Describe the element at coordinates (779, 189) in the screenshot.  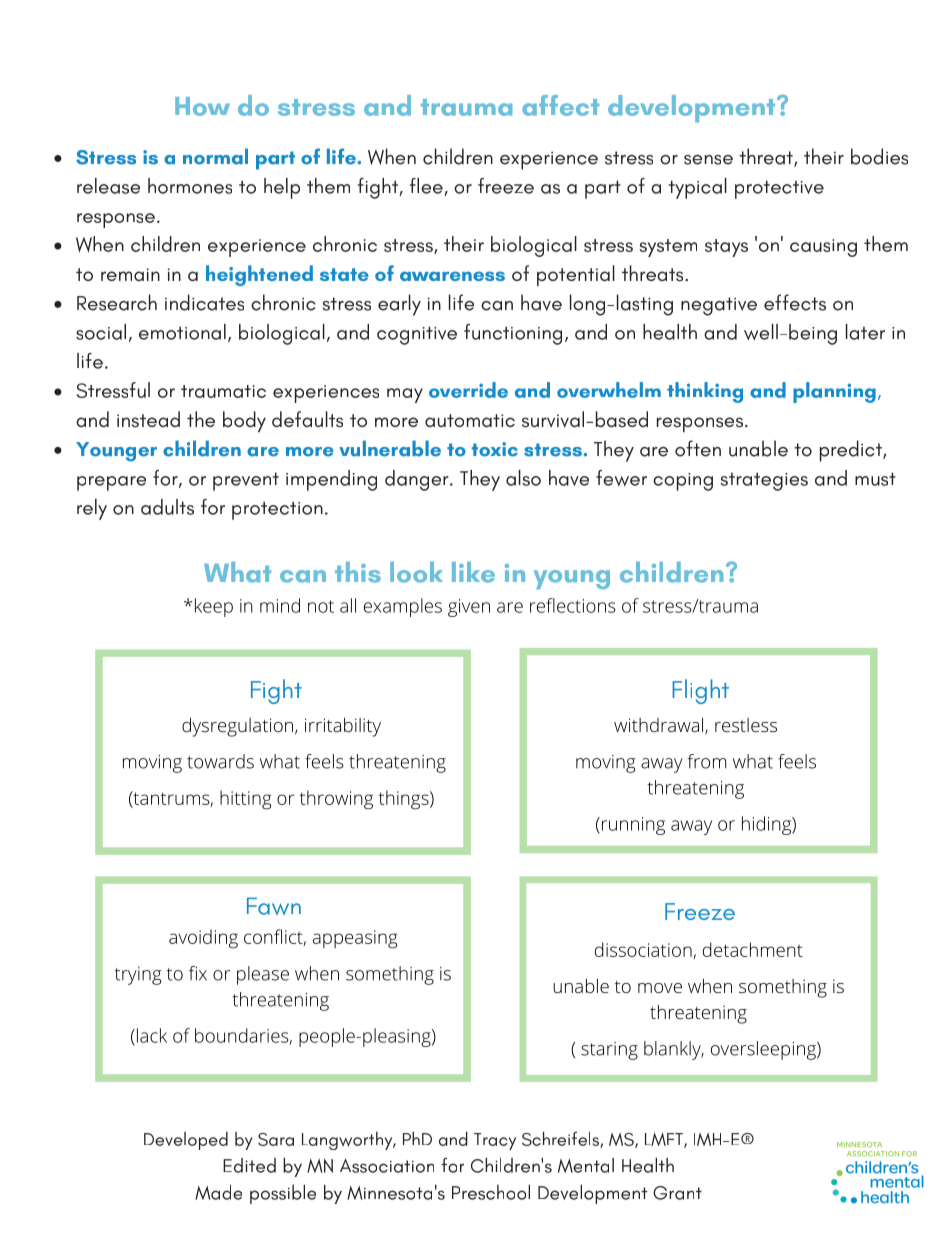
I see `protective` at that location.
